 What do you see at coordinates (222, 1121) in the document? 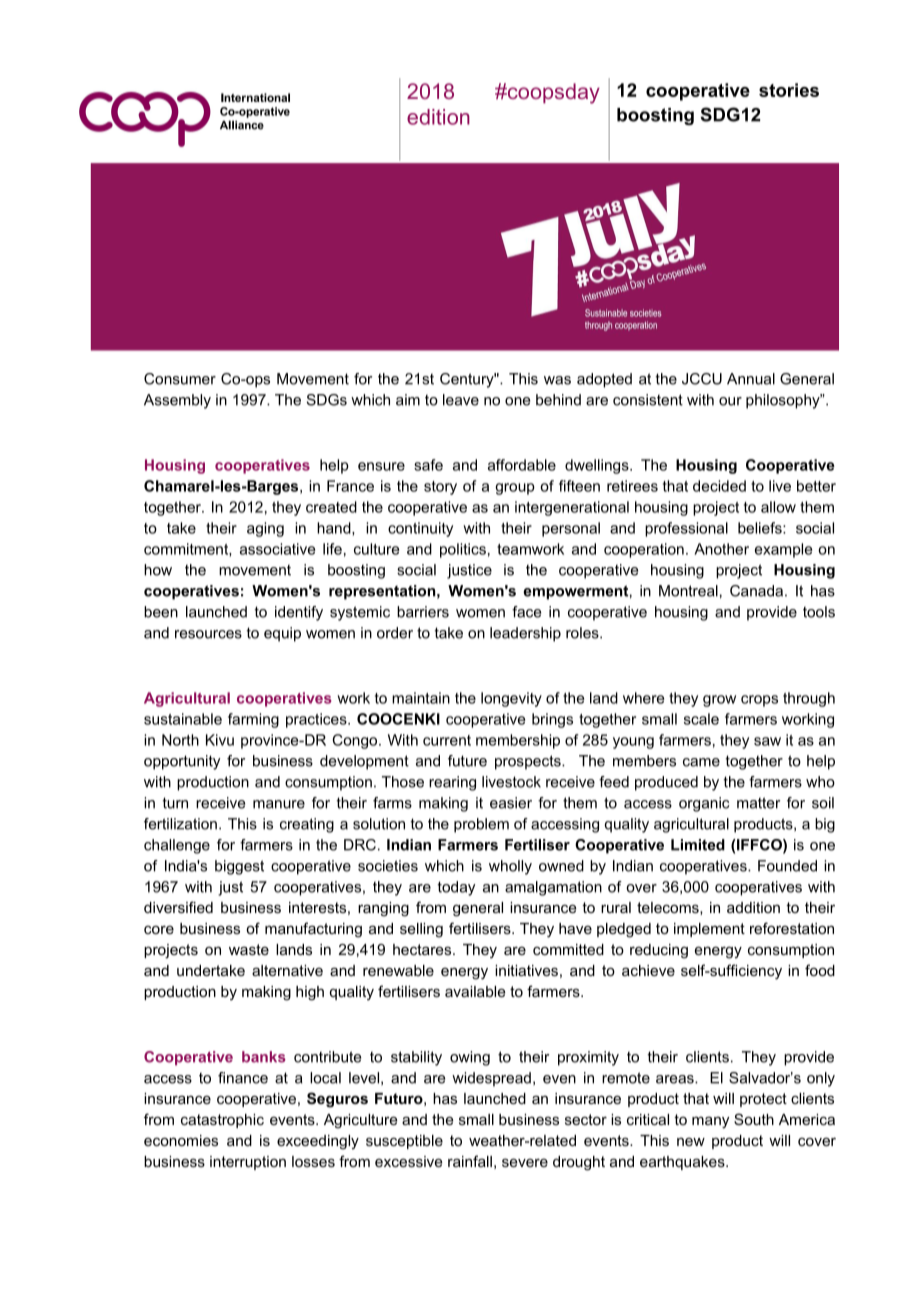
I see `catastrophic` at bounding box center [222, 1121].
